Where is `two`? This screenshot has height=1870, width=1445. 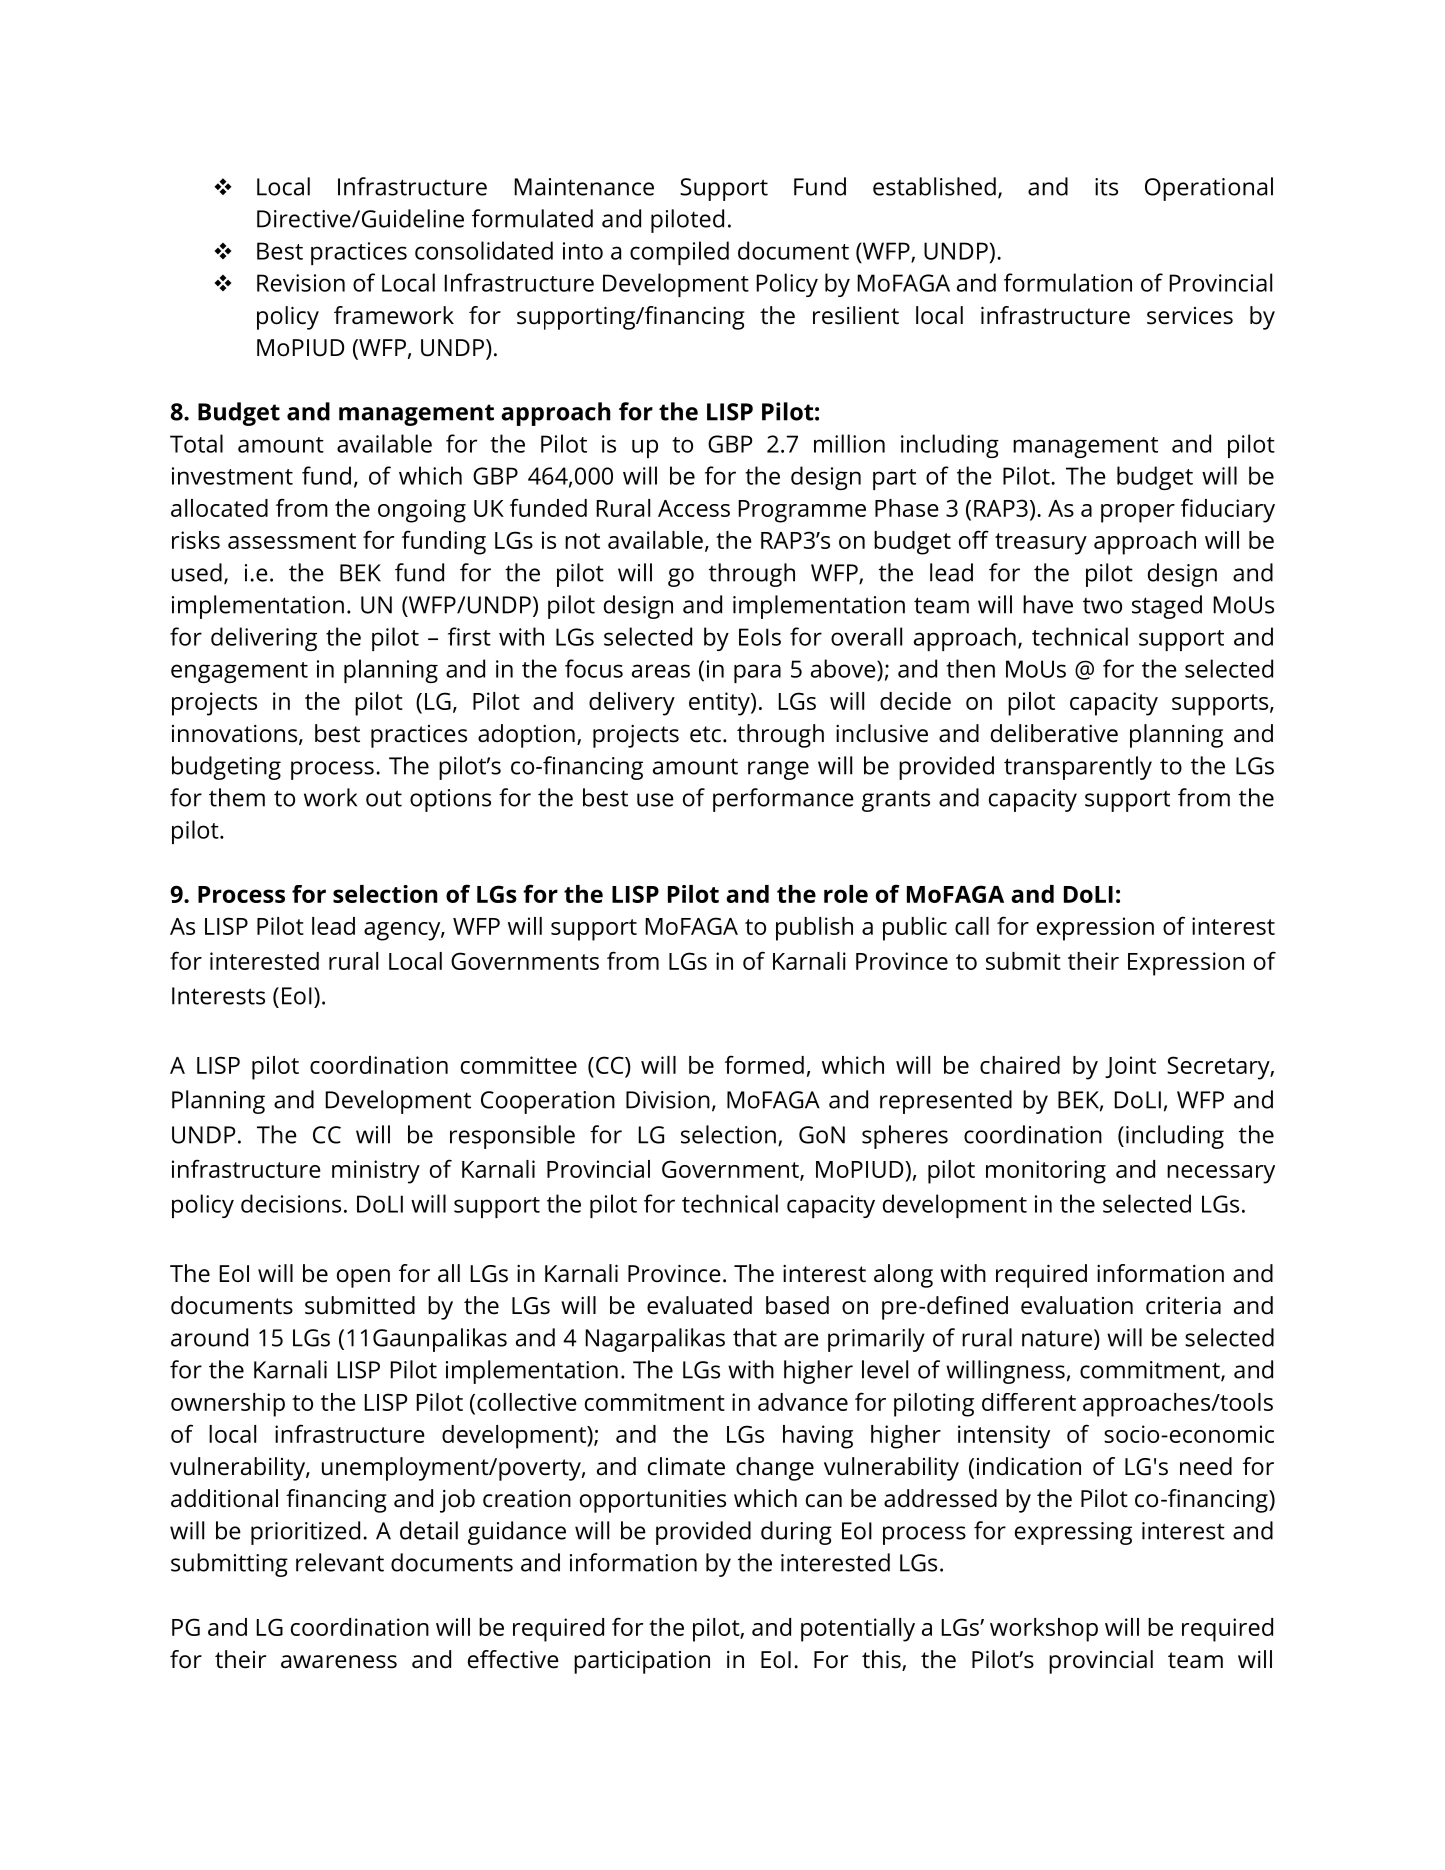
two is located at coordinates (1102, 606).
